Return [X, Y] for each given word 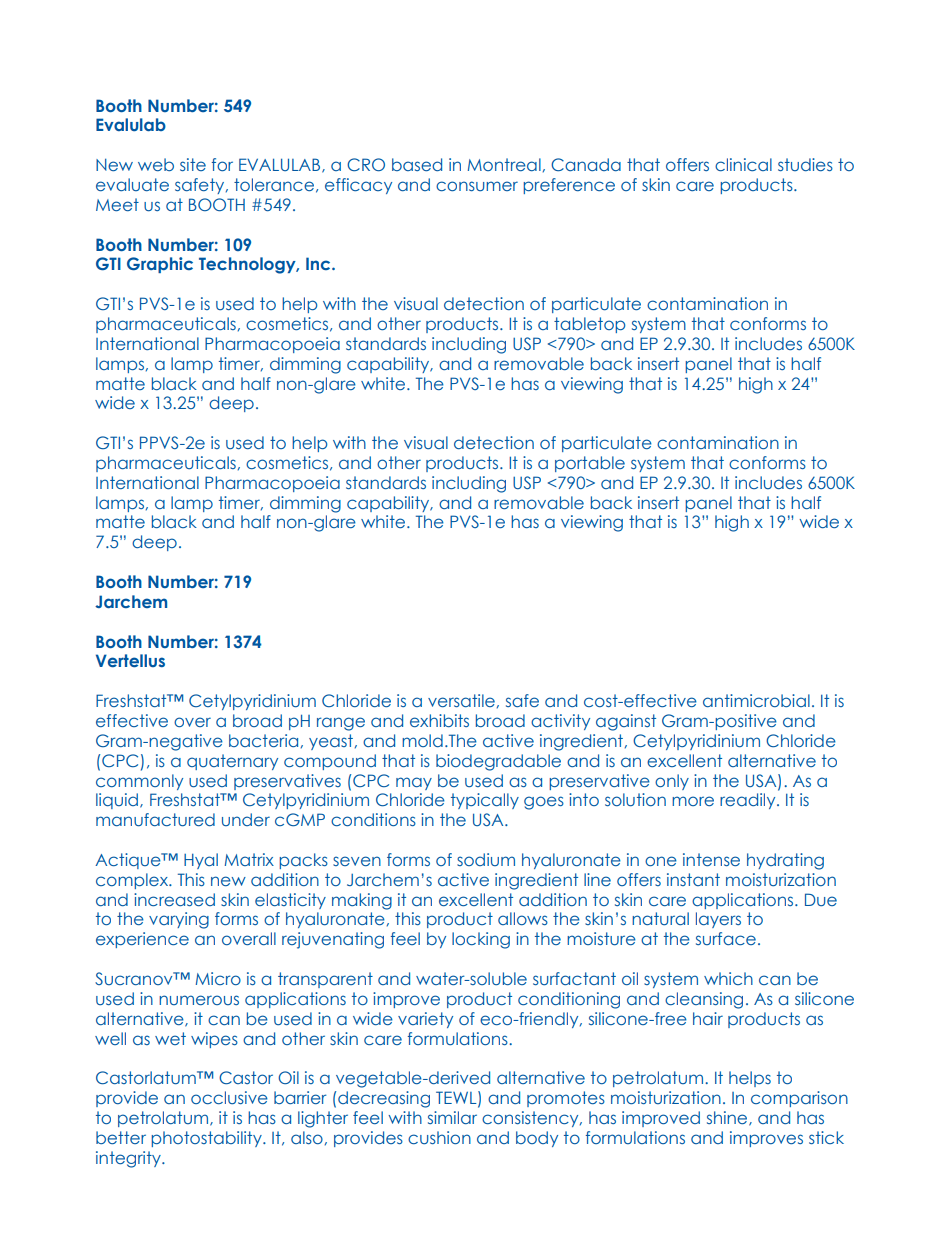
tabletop [590, 325]
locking [481, 940]
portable [590, 464]
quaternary [232, 762]
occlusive [229, 1097]
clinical [743, 164]
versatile [461, 700]
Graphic [160, 265]
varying [179, 920]
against [626, 722]
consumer [477, 186]
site [193, 164]
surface [726, 938]
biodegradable [498, 762]
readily [749, 801]
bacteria [263, 740]
